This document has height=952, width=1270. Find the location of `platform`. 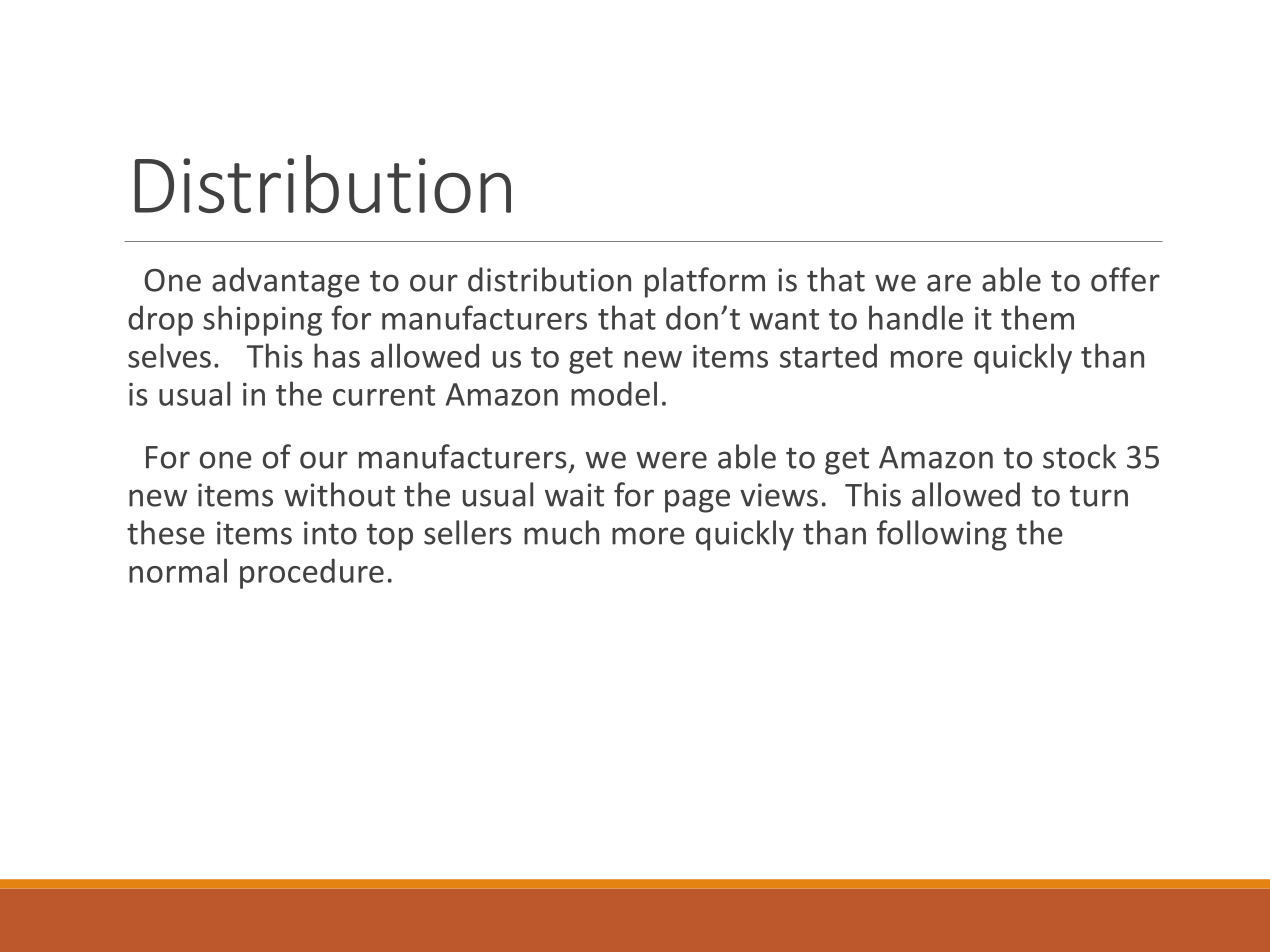

platform is located at coordinates (705, 282).
